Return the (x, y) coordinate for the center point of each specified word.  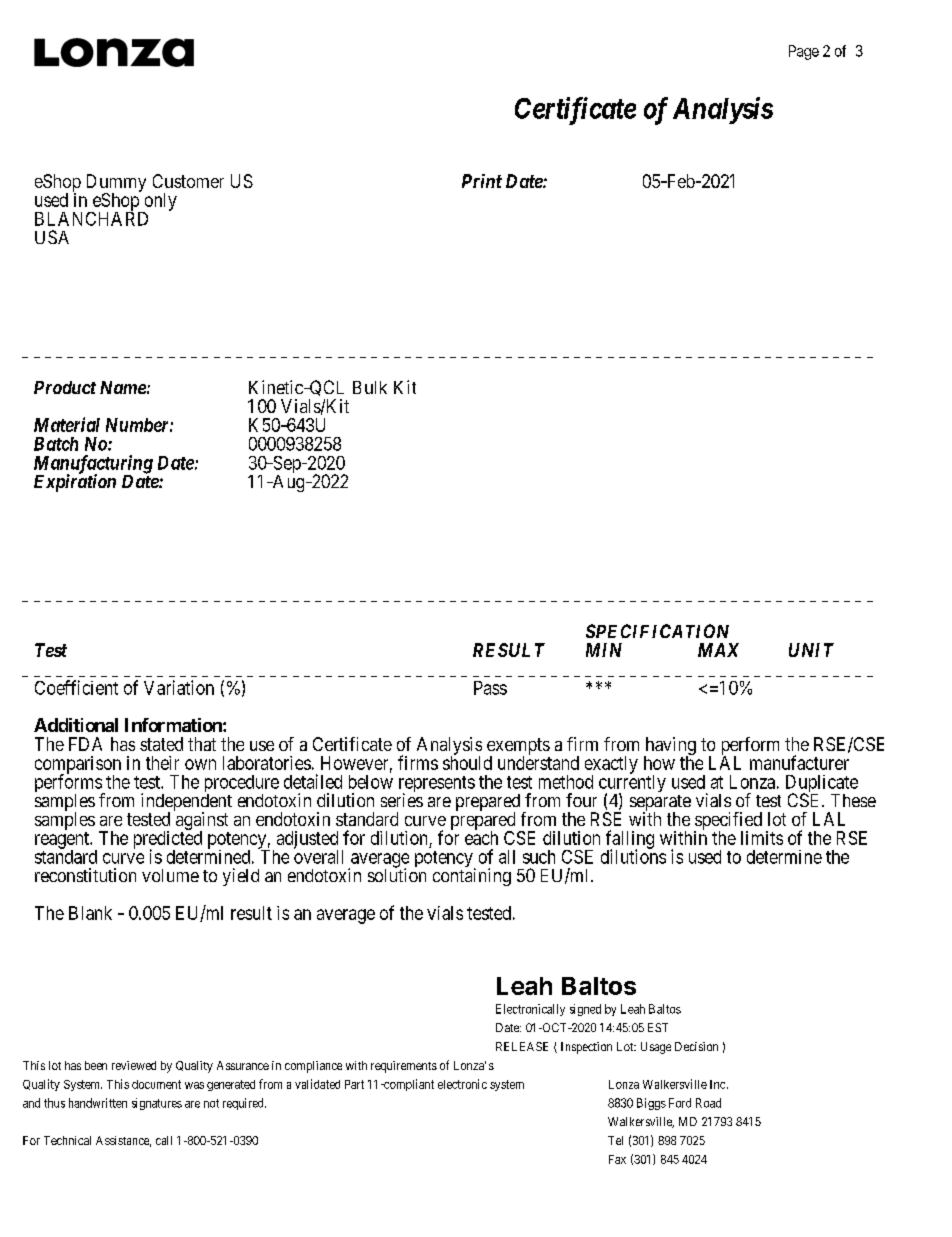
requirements (404, 1067)
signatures (157, 1104)
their (162, 763)
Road (708, 1103)
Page (804, 52)
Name (123, 387)
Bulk (370, 387)
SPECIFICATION (657, 631)
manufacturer (799, 762)
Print (482, 181)
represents (437, 785)
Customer (188, 181)
